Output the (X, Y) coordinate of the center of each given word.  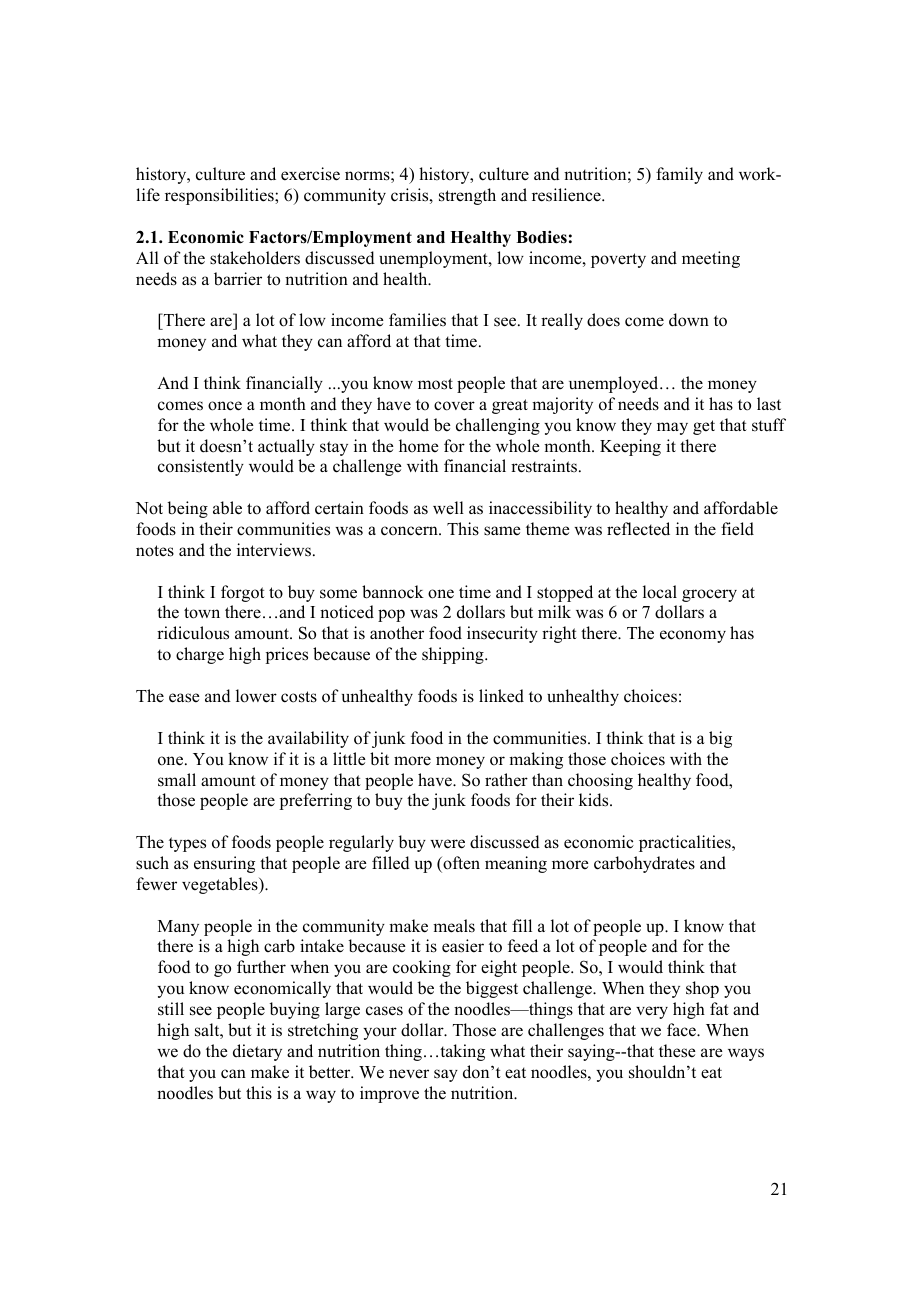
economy (693, 636)
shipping (454, 655)
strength (467, 196)
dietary (257, 1052)
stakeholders (255, 258)
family (679, 175)
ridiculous (193, 633)
